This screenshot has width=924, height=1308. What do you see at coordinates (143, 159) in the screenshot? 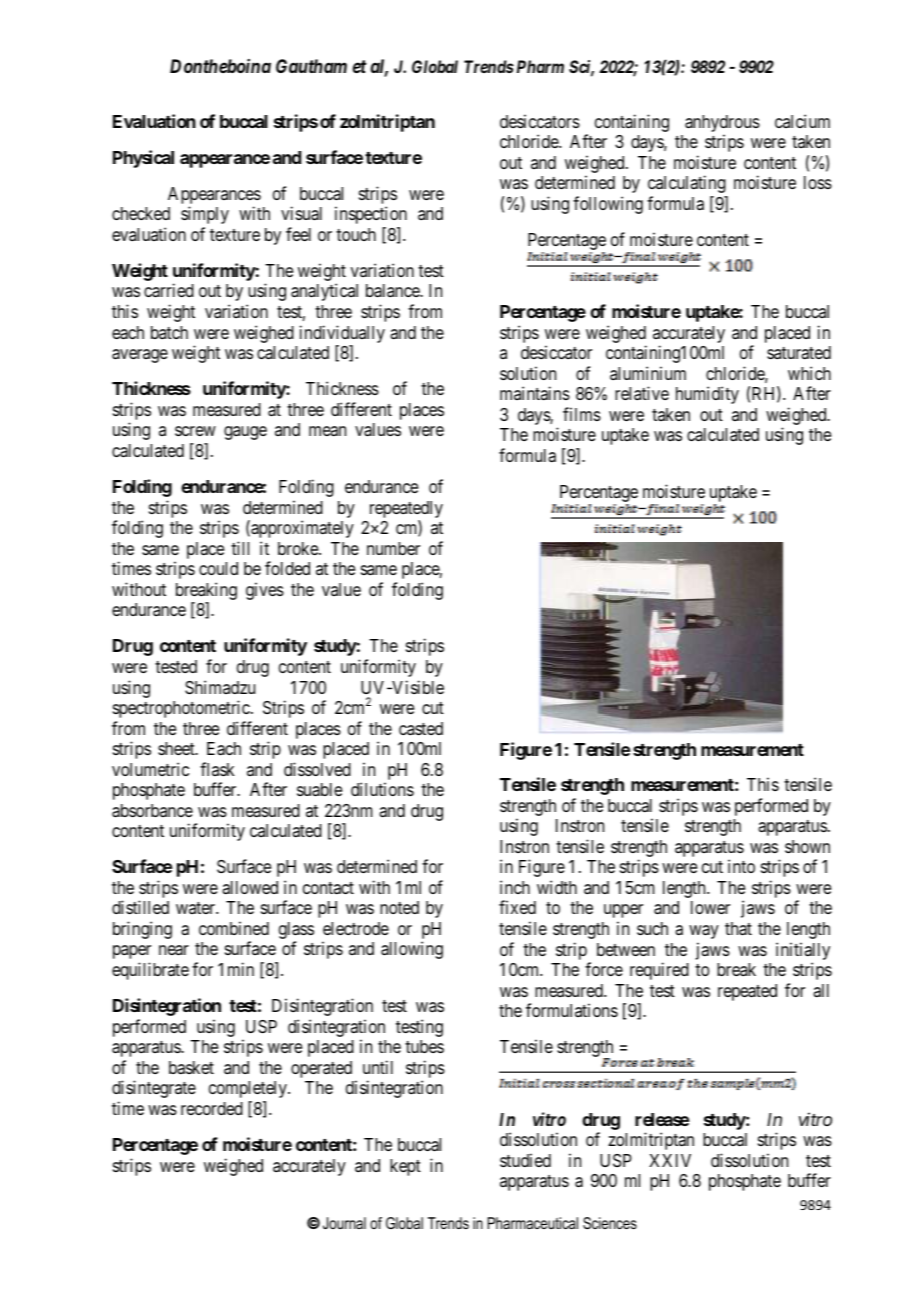
I see `Physical` at bounding box center [143, 159].
